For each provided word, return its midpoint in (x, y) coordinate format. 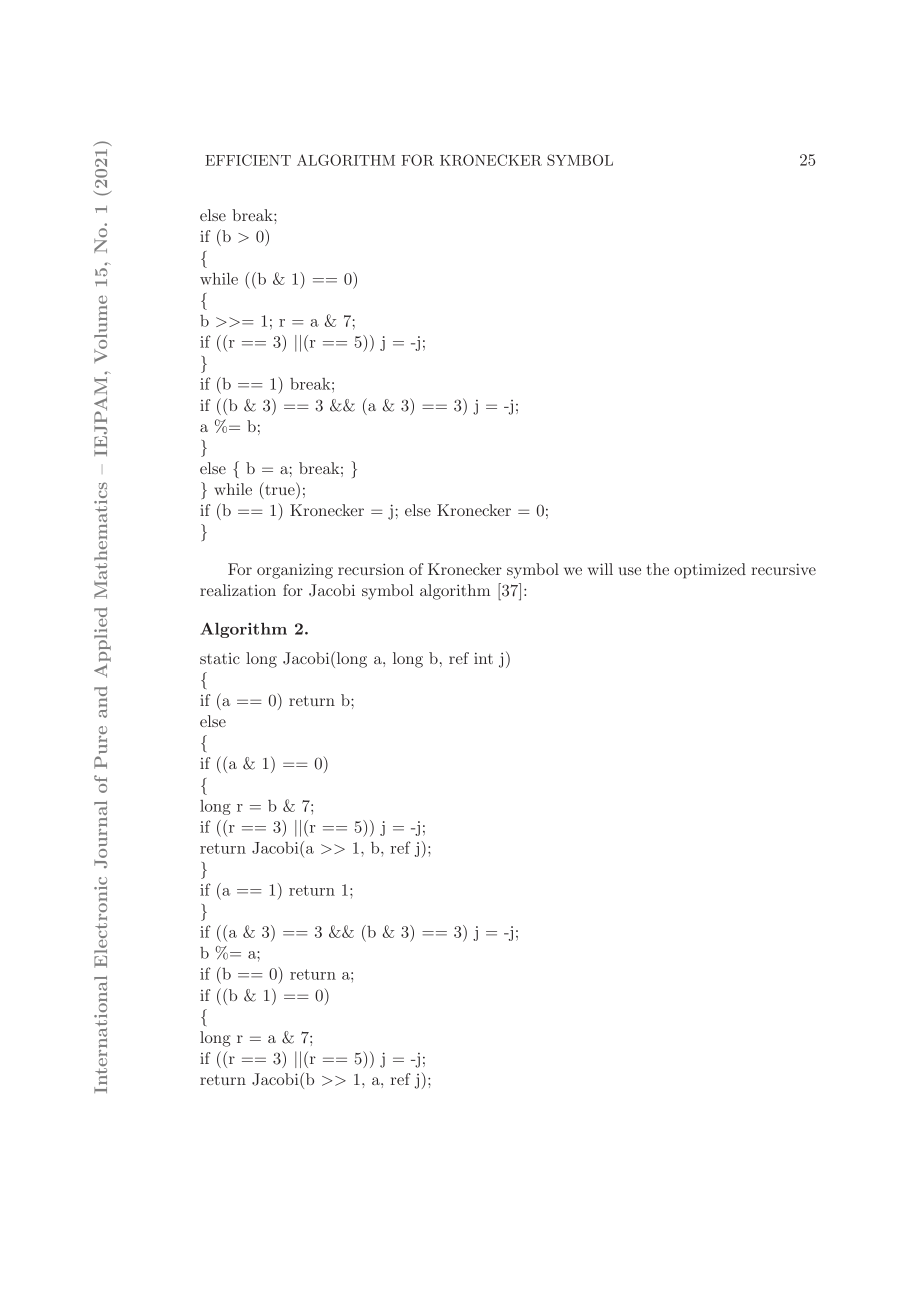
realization (238, 590)
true (280, 488)
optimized (710, 571)
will (600, 569)
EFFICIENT (248, 160)
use (630, 571)
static (220, 658)
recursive (783, 569)
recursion (371, 569)
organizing (295, 571)
